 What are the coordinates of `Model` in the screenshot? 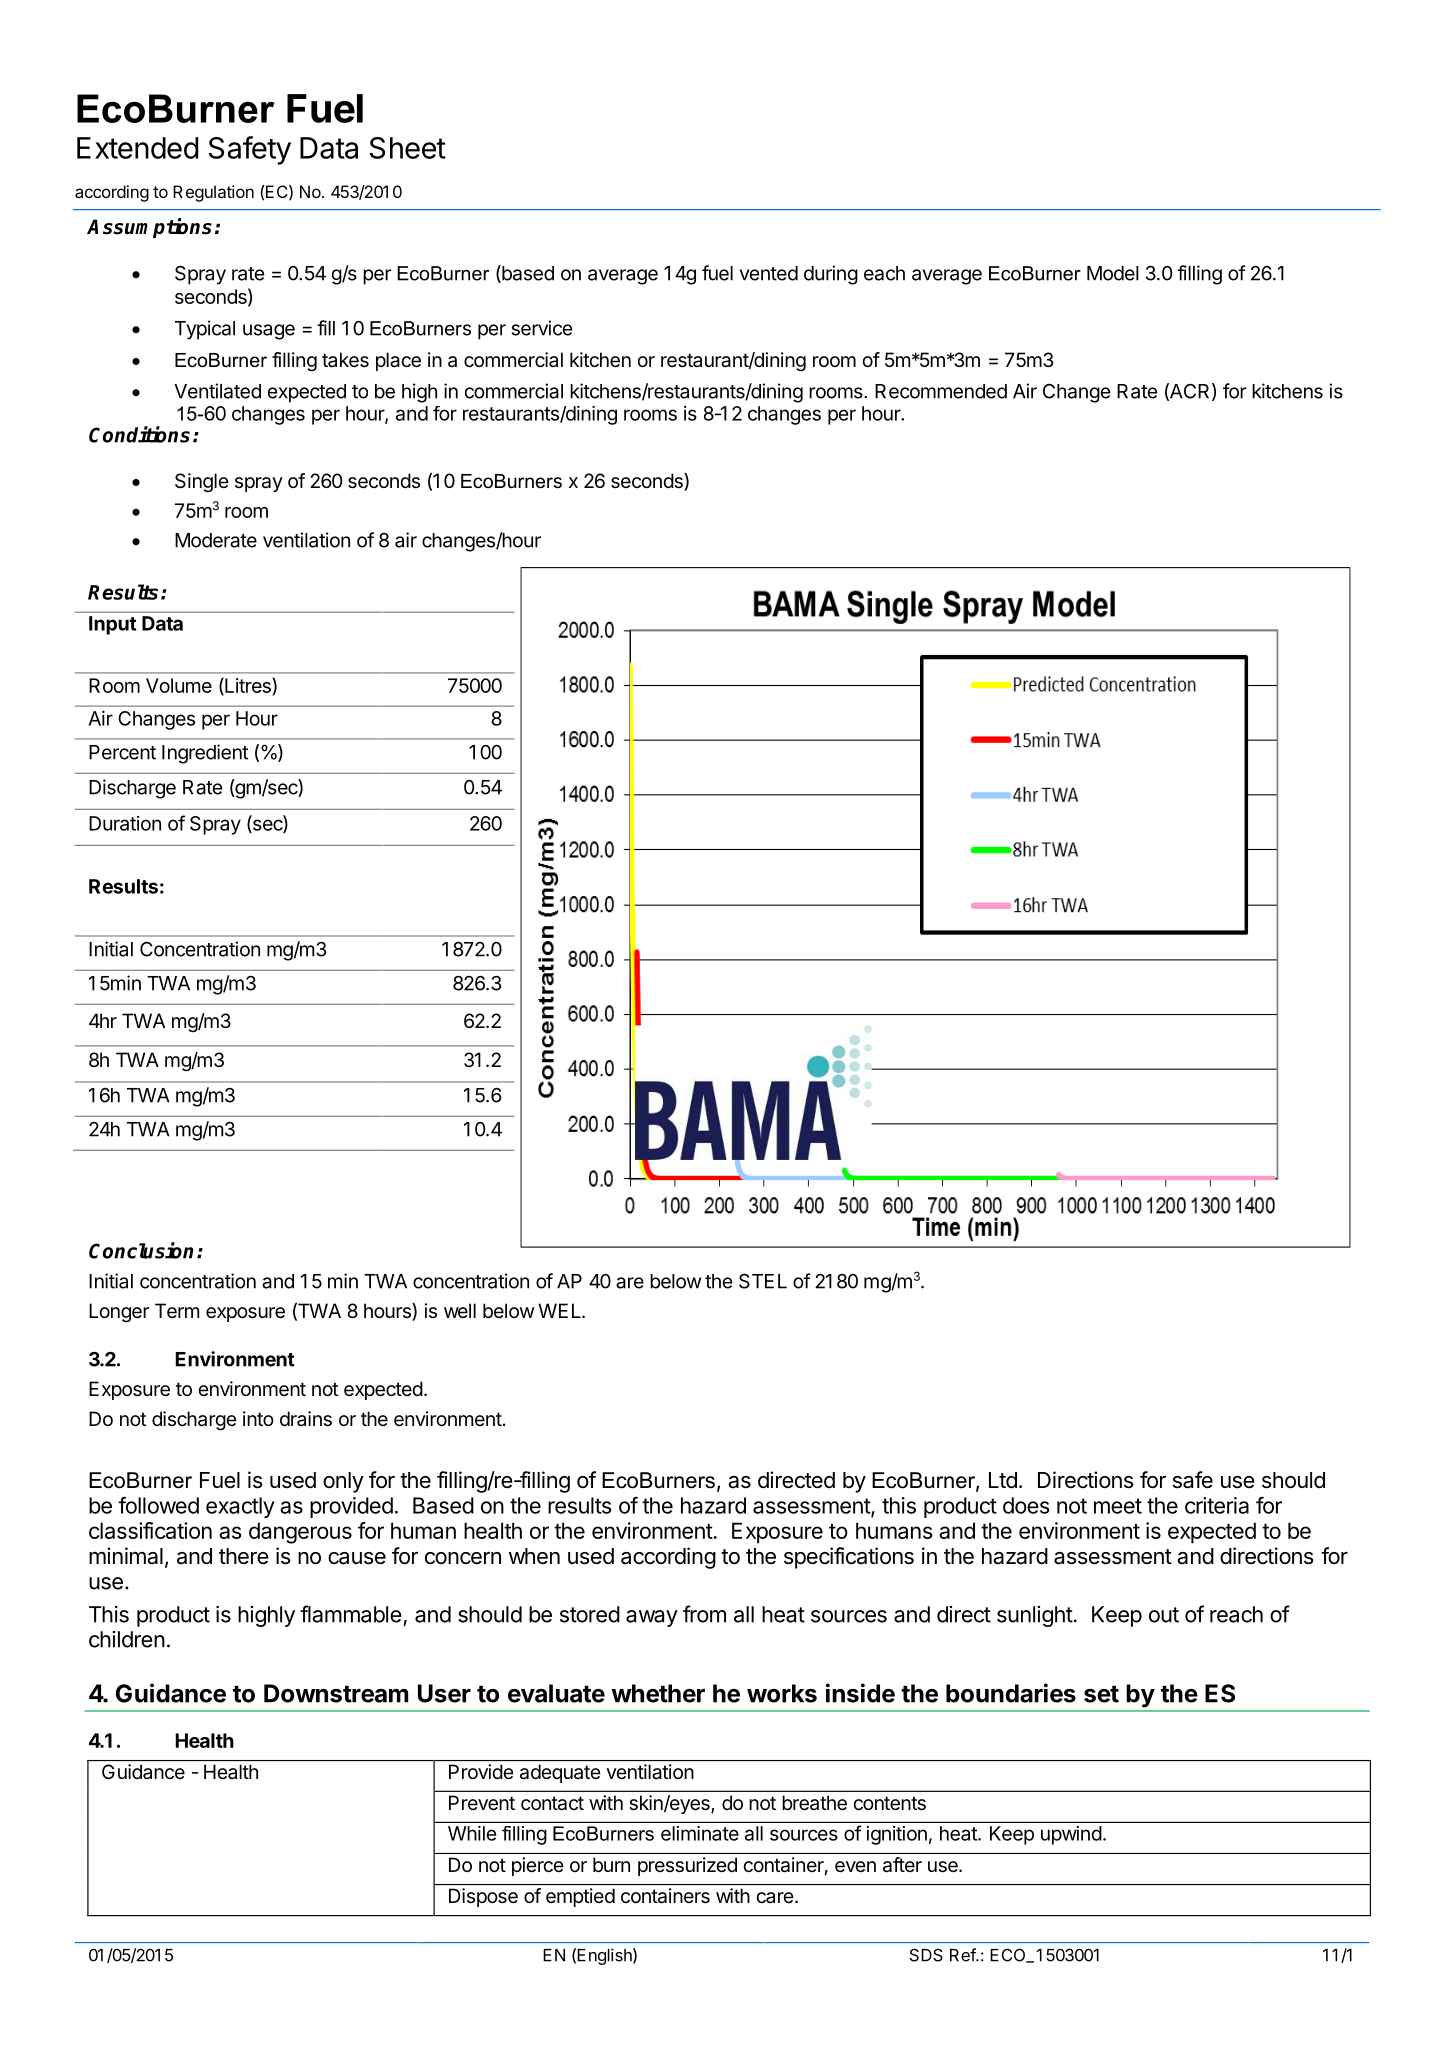 It's located at (1113, 273).
